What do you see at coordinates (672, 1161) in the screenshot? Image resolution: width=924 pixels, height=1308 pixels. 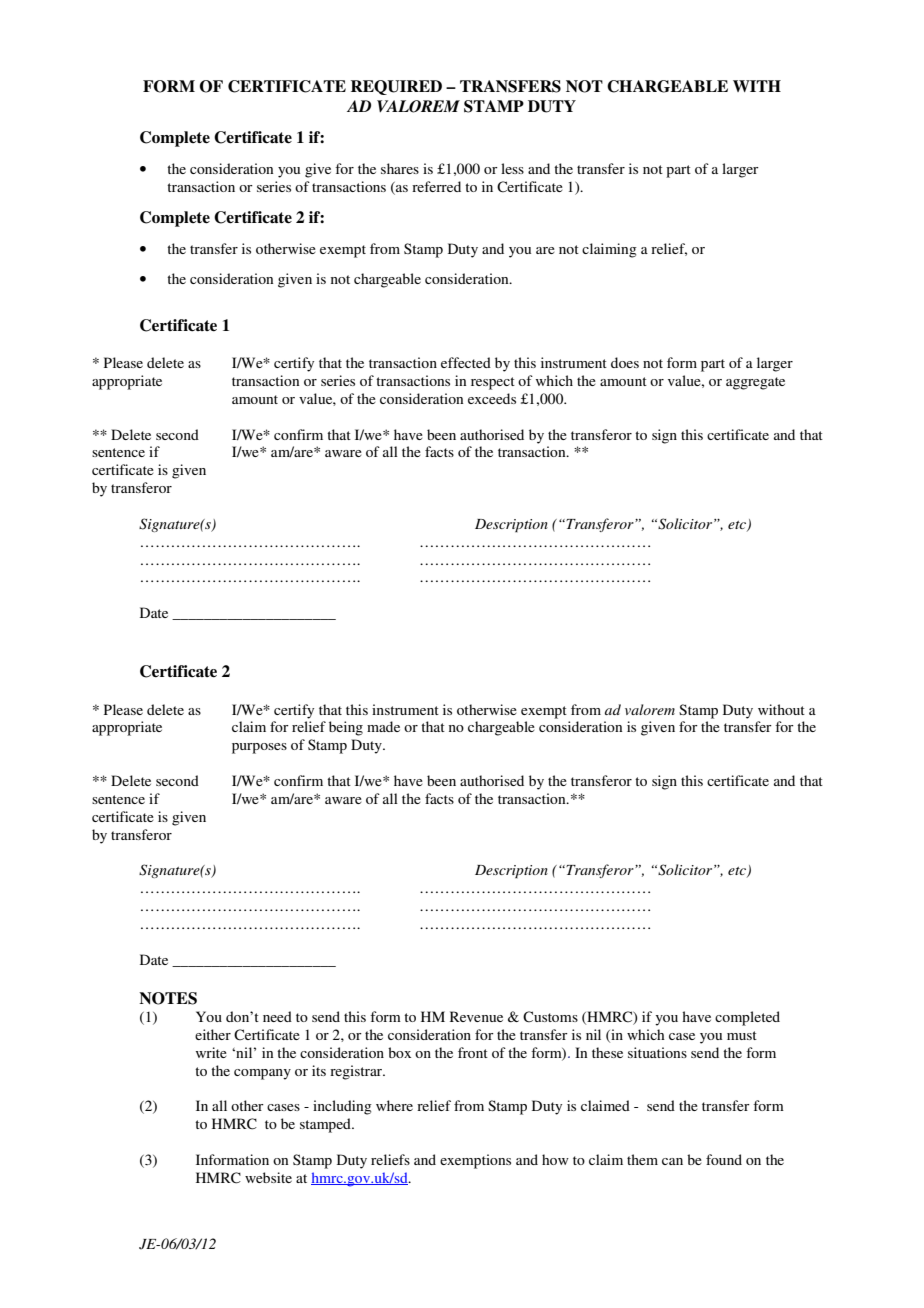 I see `can` at bounding box center [672, 1161].
